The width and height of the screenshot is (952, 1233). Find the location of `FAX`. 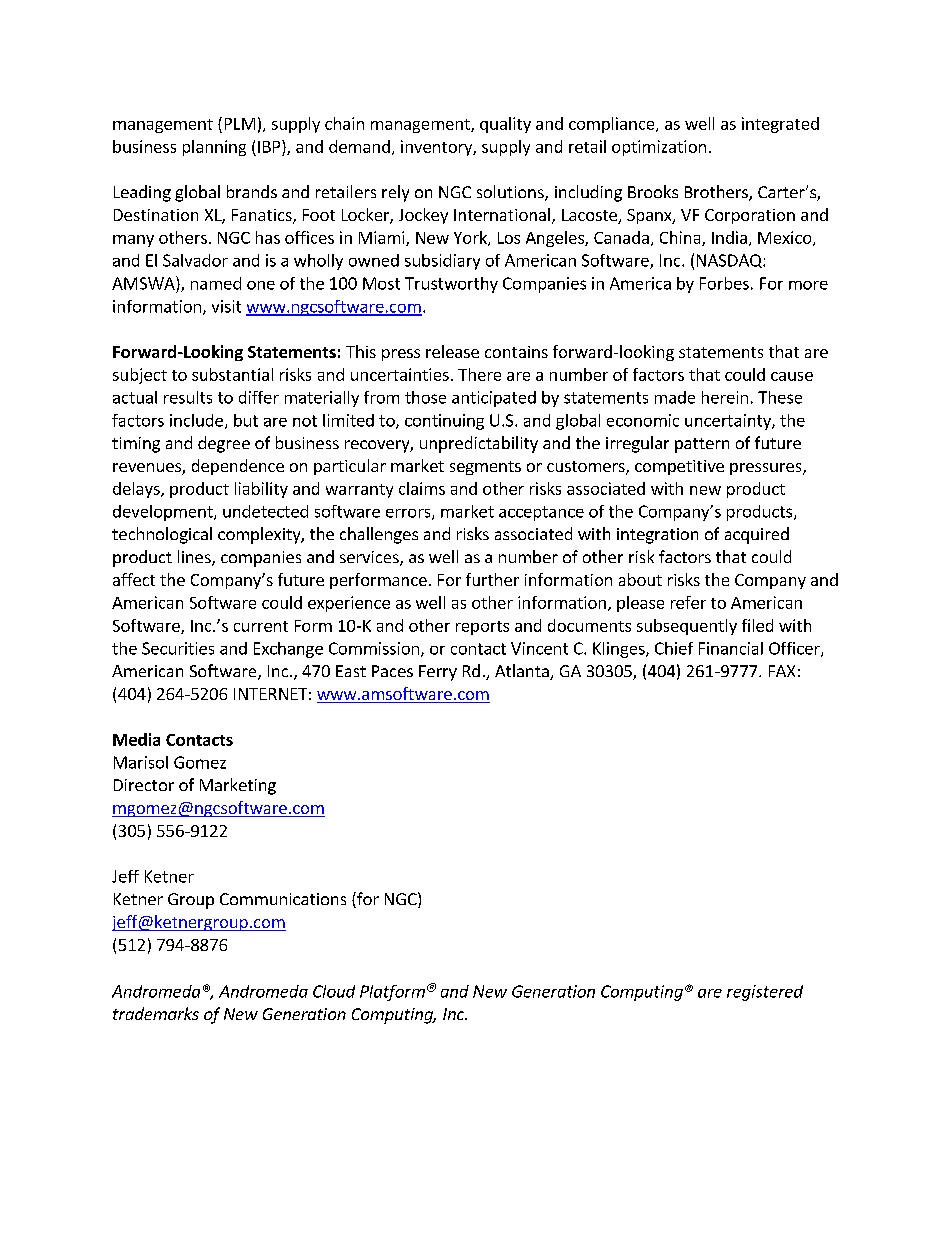

FAX is located at coordinates (782, 671).
